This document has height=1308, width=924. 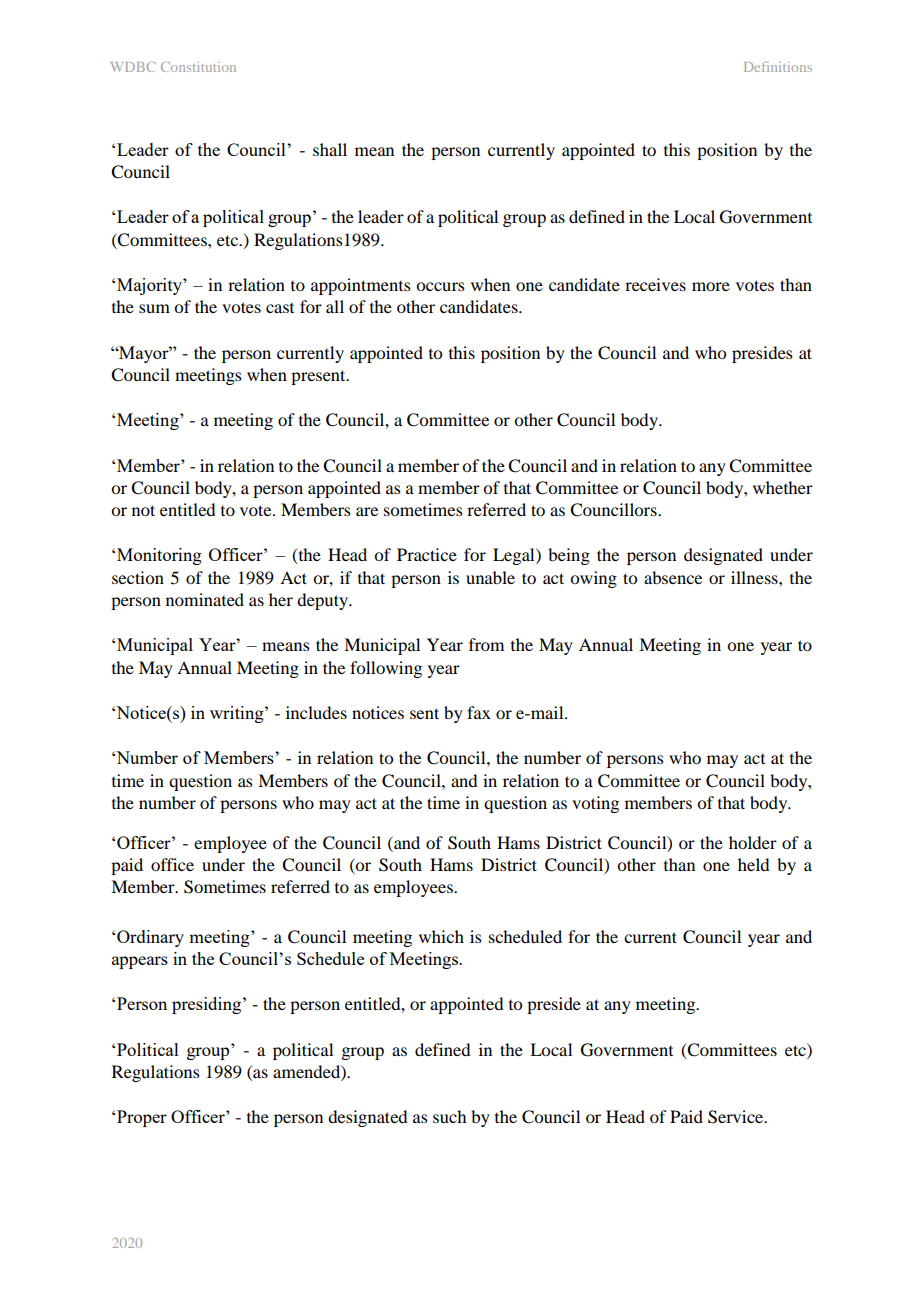 I want to click on shall, so click(x=330, y=149).
